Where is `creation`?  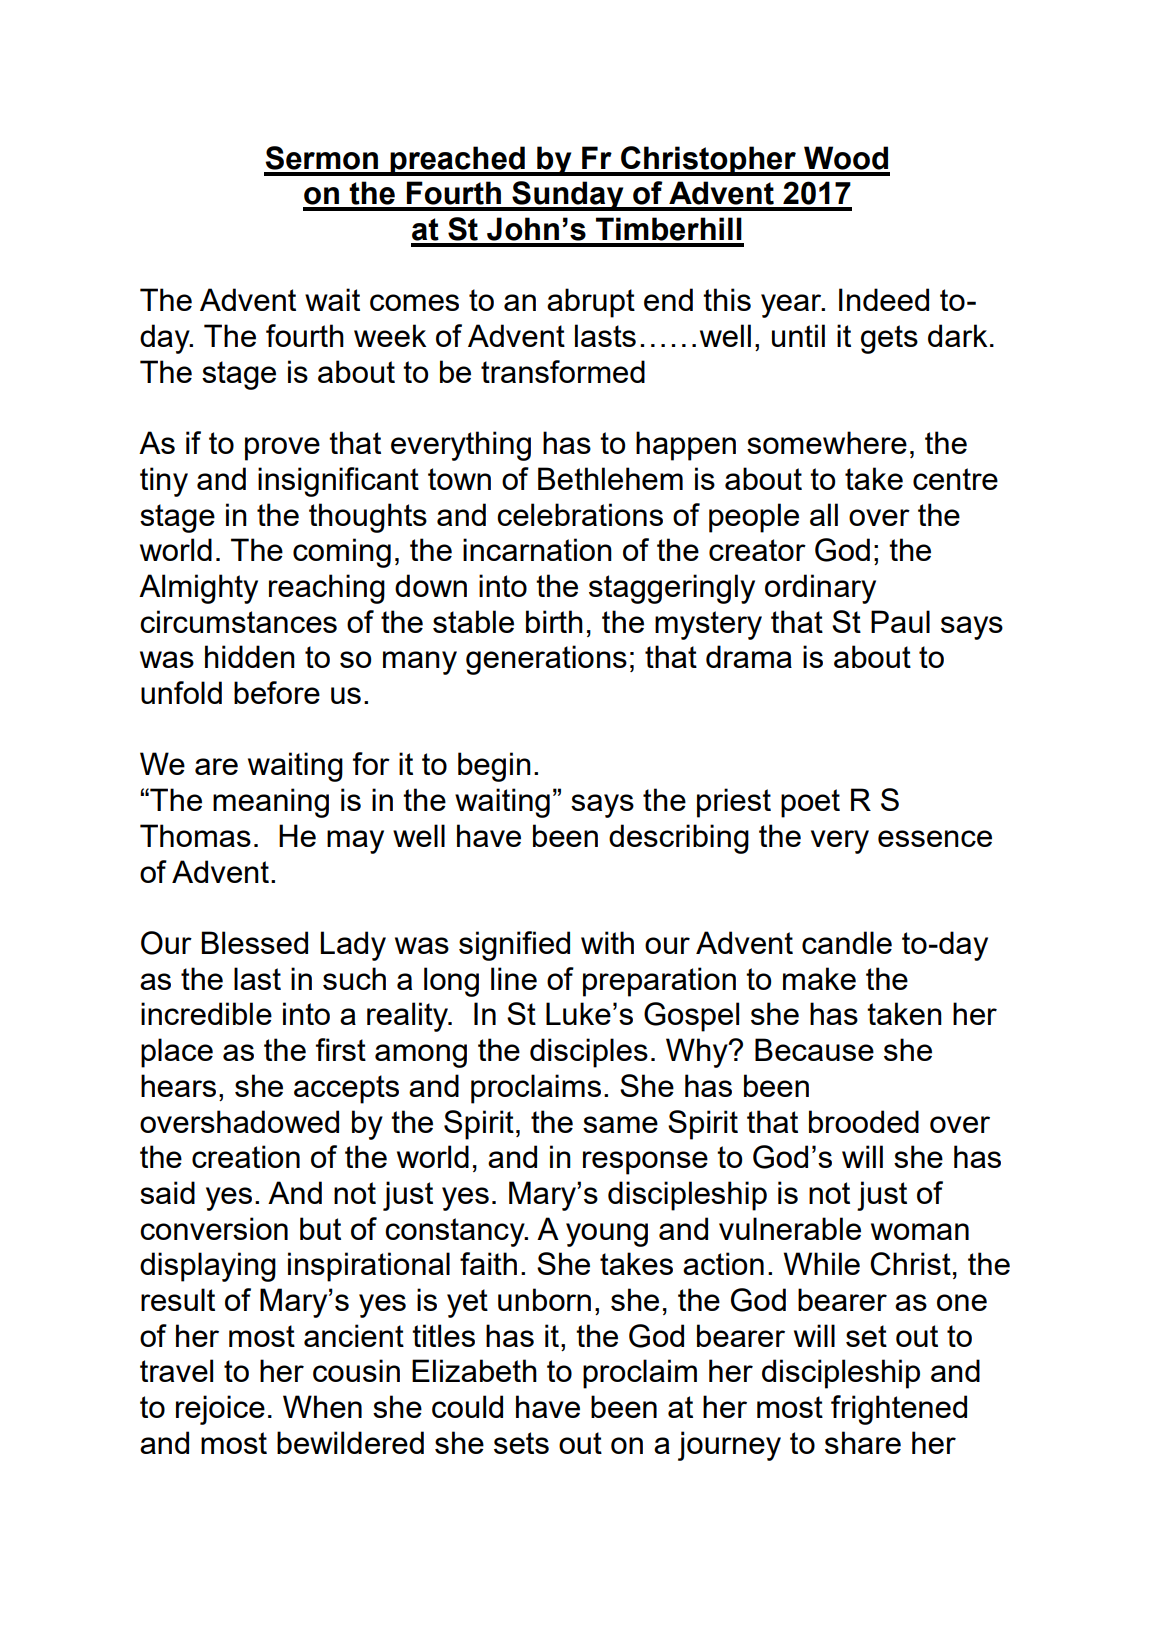 creation is located at coordinates (246, 1156).
